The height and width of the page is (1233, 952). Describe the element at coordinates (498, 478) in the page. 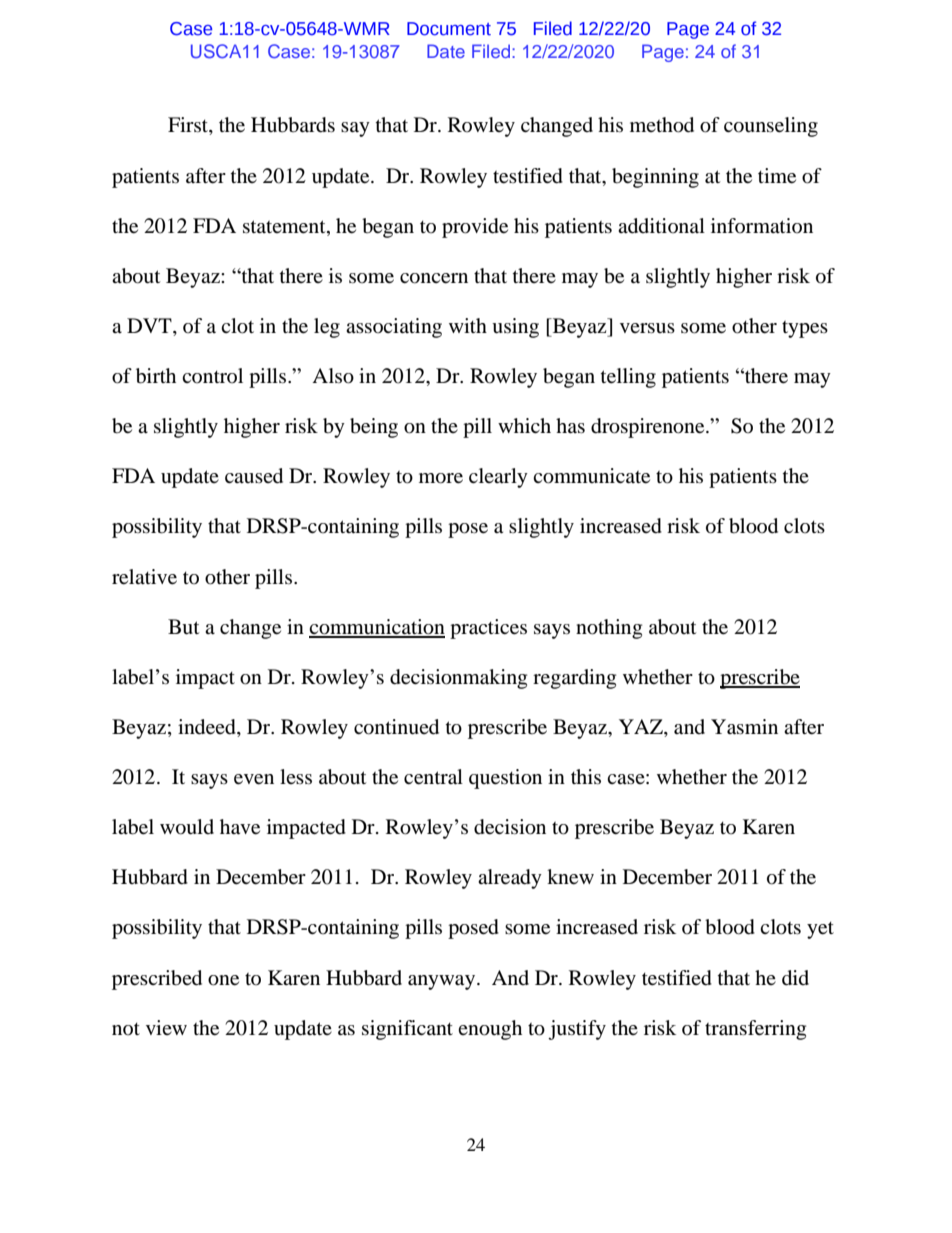

I see `clearly` at that location.
